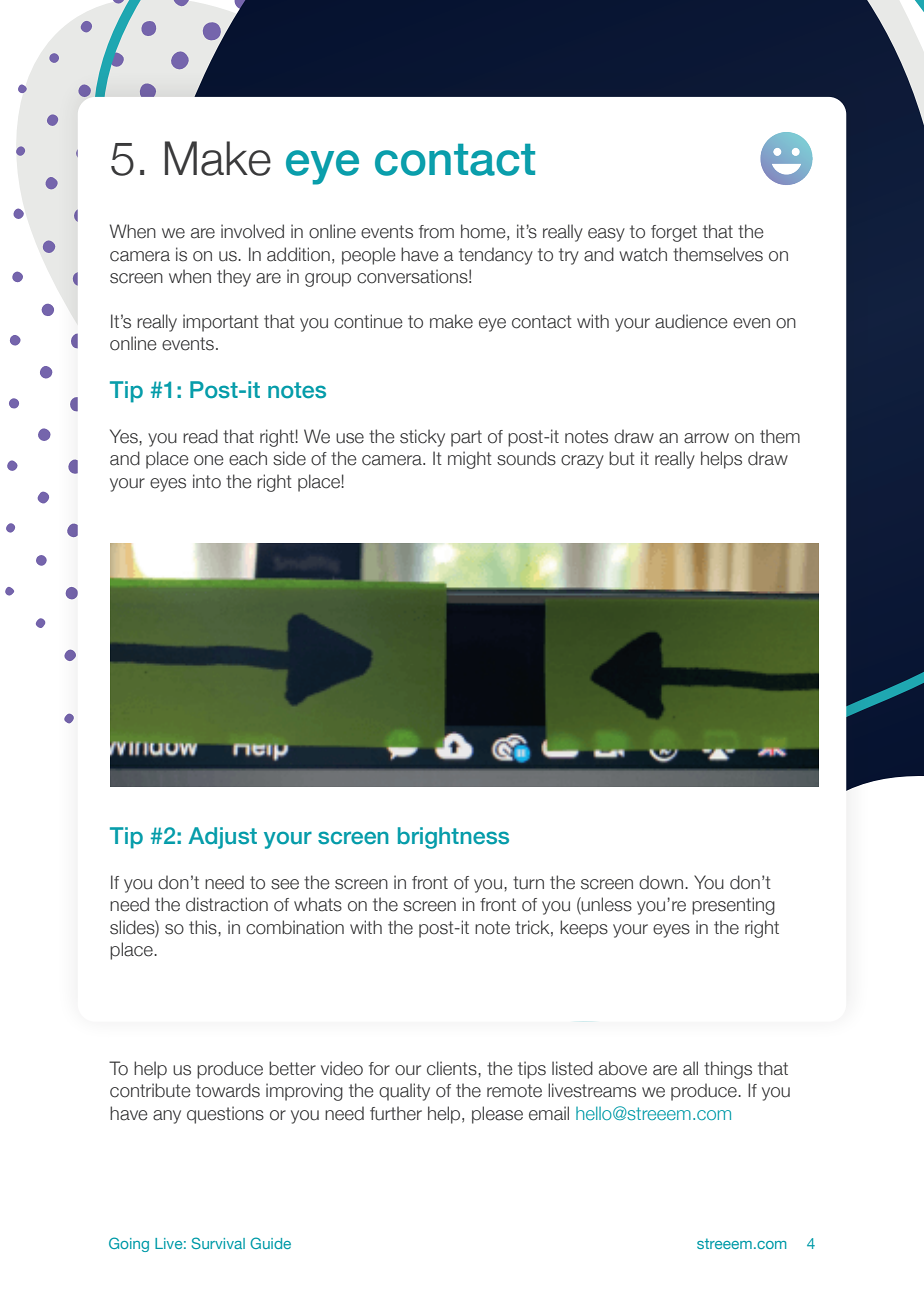 The width and height of the image is (924, 1308). Describe the element at coordinates (436, 232) in the image. I see `from` at that location.
